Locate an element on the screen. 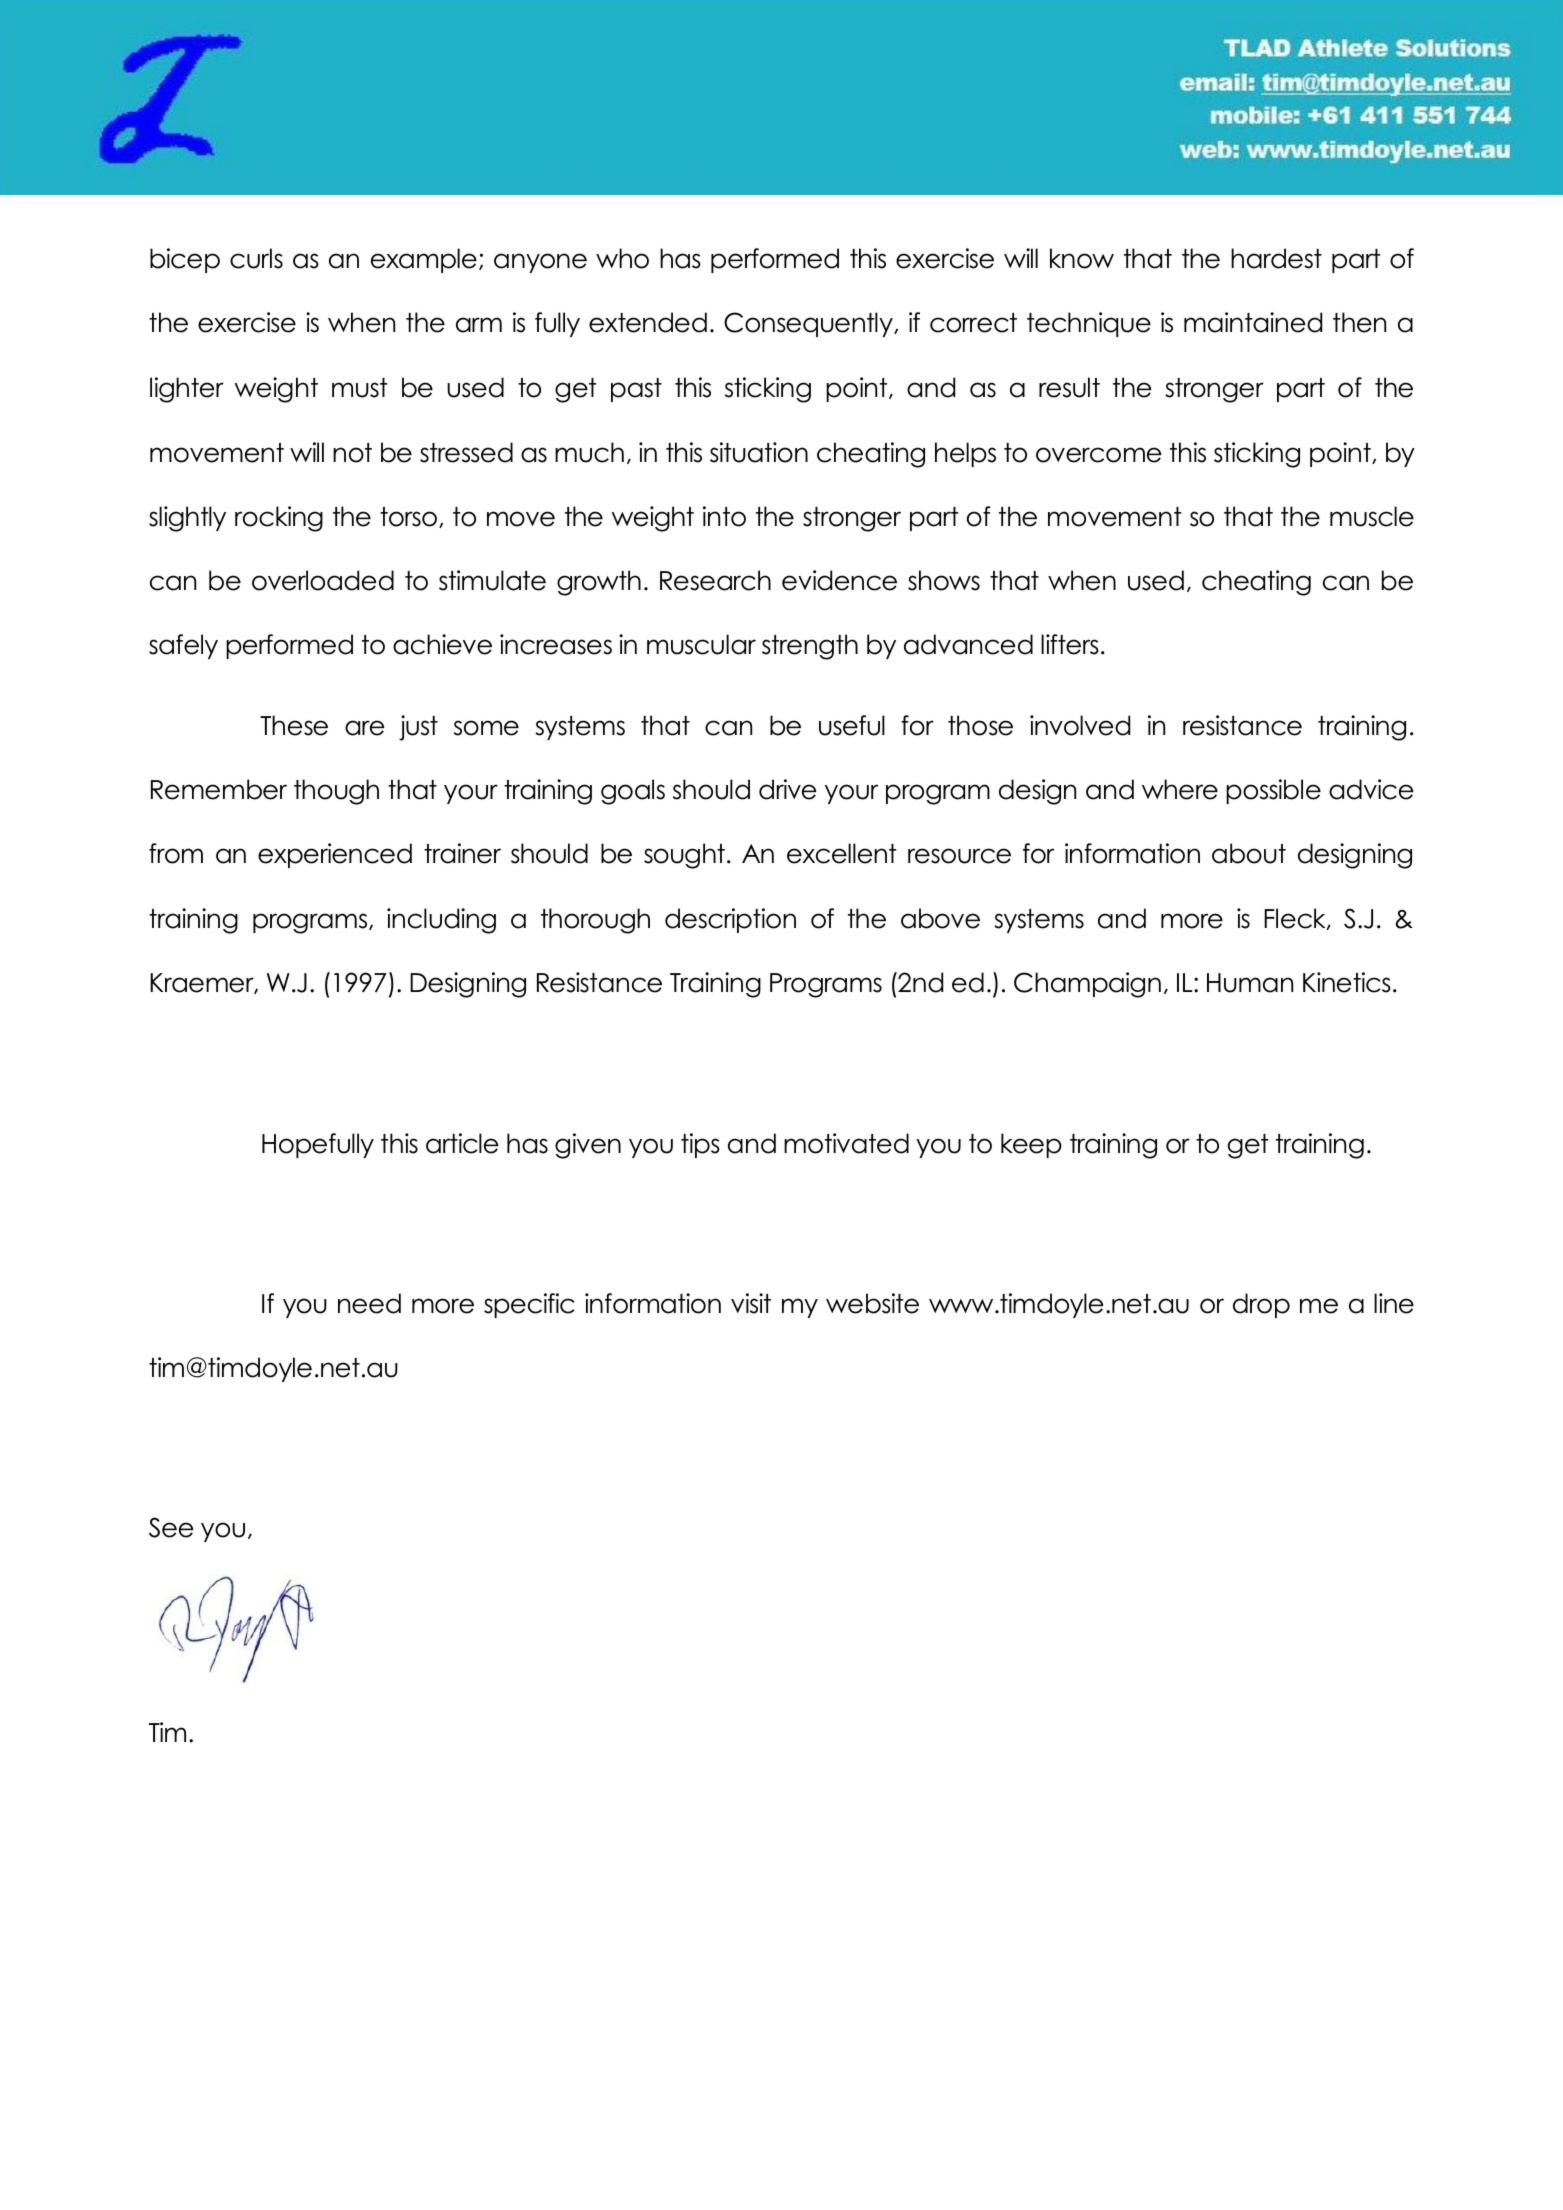 This screenshot has width=1563, height=2210. Consequently is located at coordinates (809, 324).
